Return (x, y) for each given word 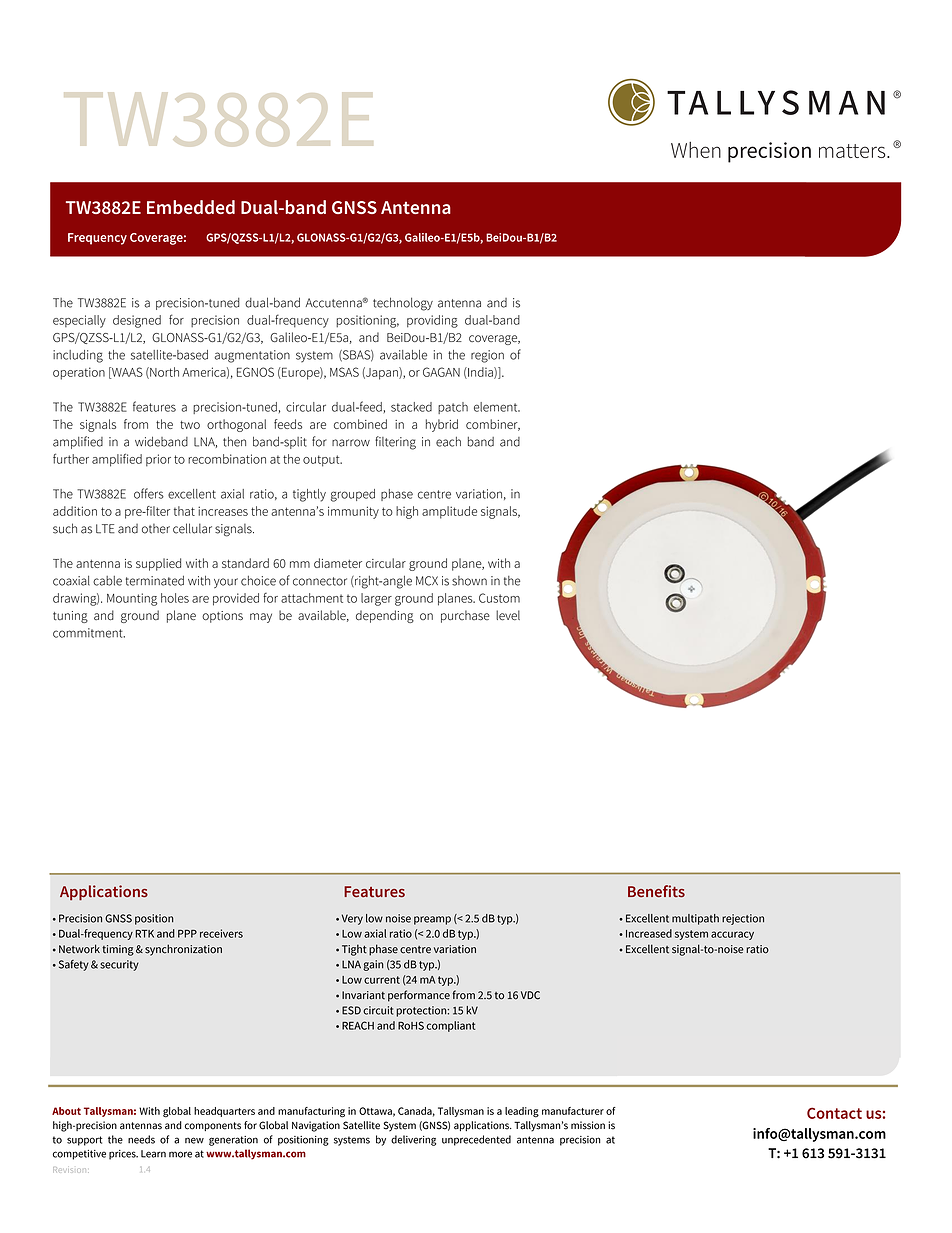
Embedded (191, 207)
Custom (499, 598)
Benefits (656, 891)
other (156, 529)
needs (141, 1139)
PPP (187, 934)
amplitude (449, 512)
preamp (432, 920)
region (487, 356)
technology (403, 304)
